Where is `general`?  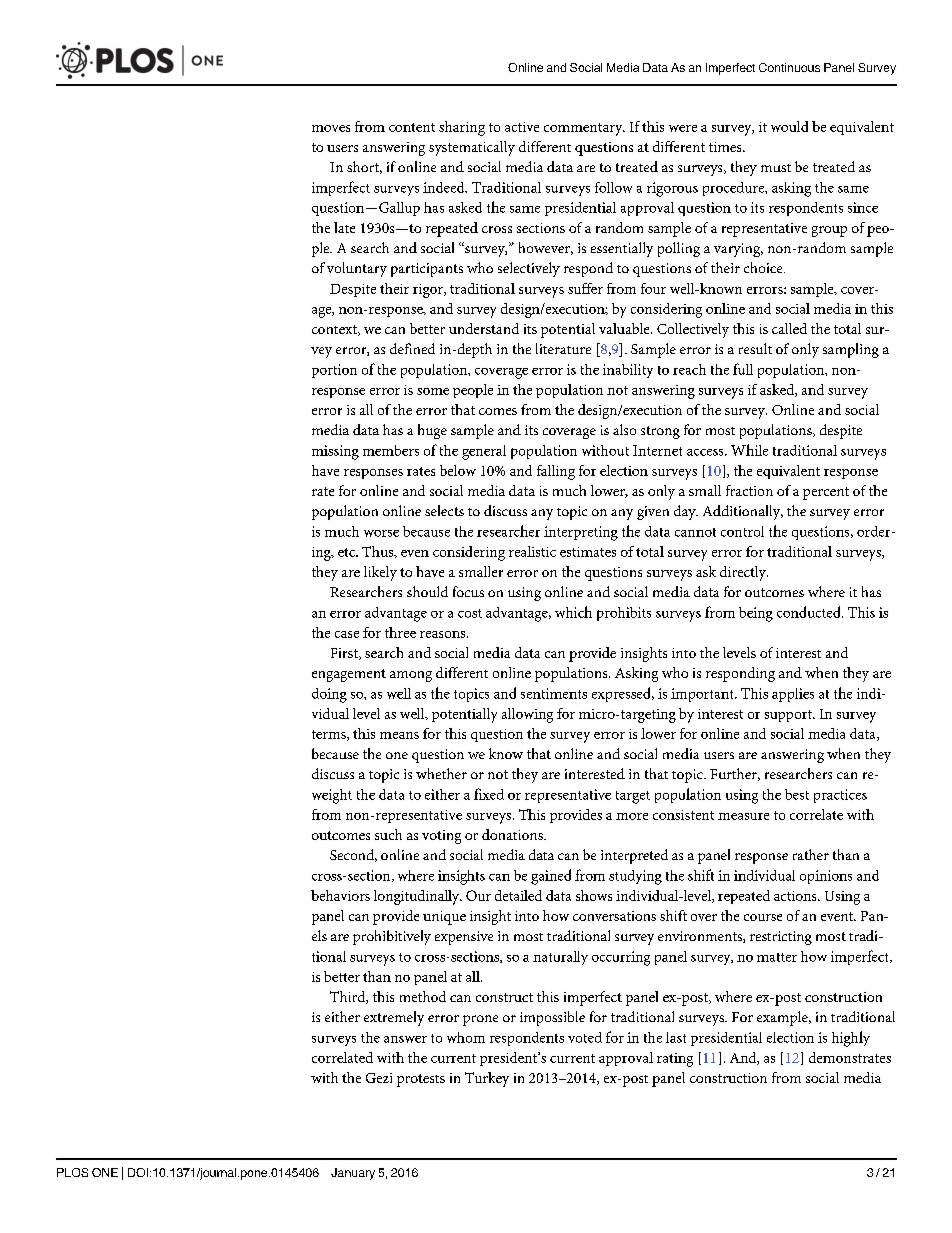
general is located at coordinates (484, 452).
